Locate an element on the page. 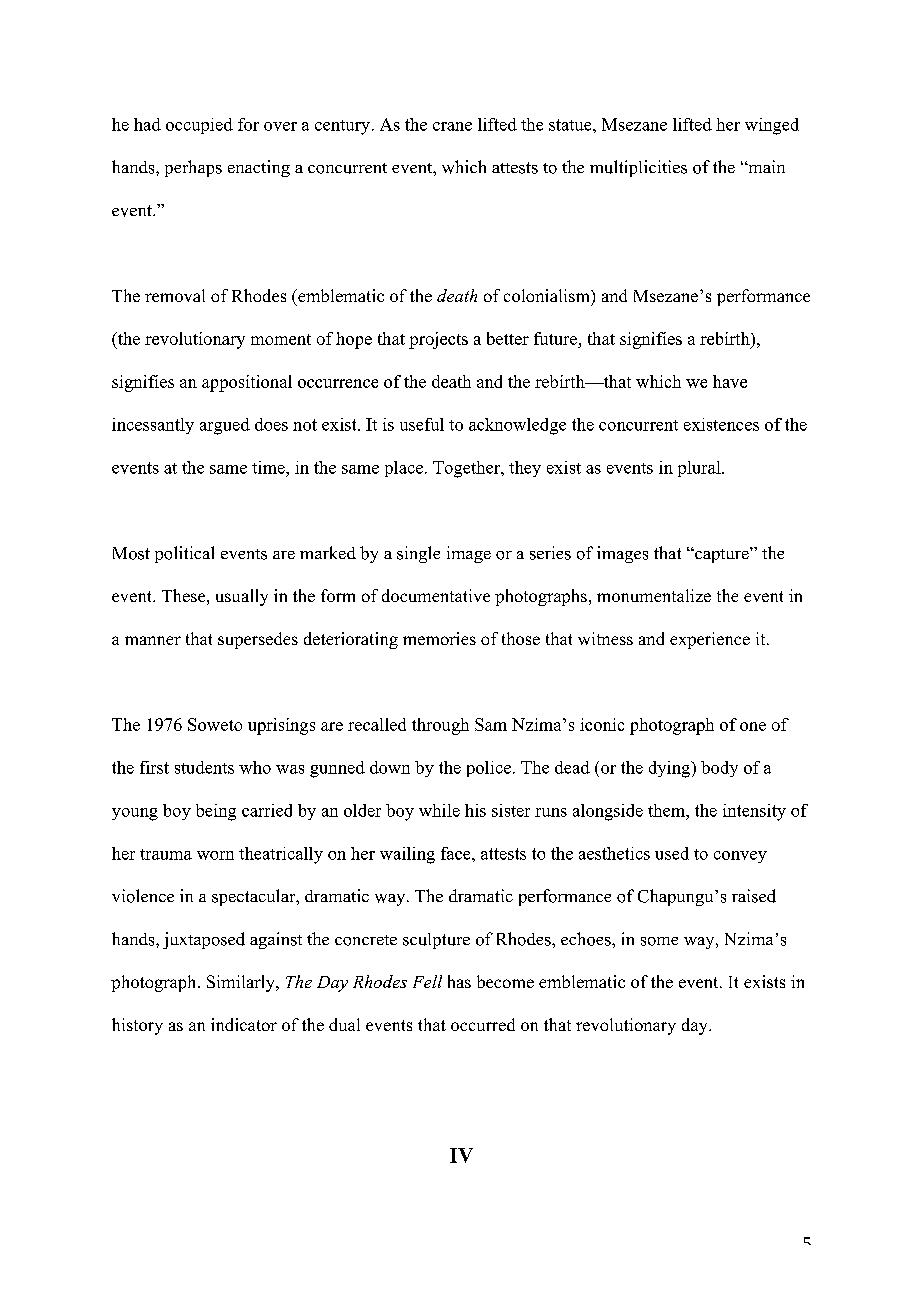  moment is located at coordinates (281, 339).
